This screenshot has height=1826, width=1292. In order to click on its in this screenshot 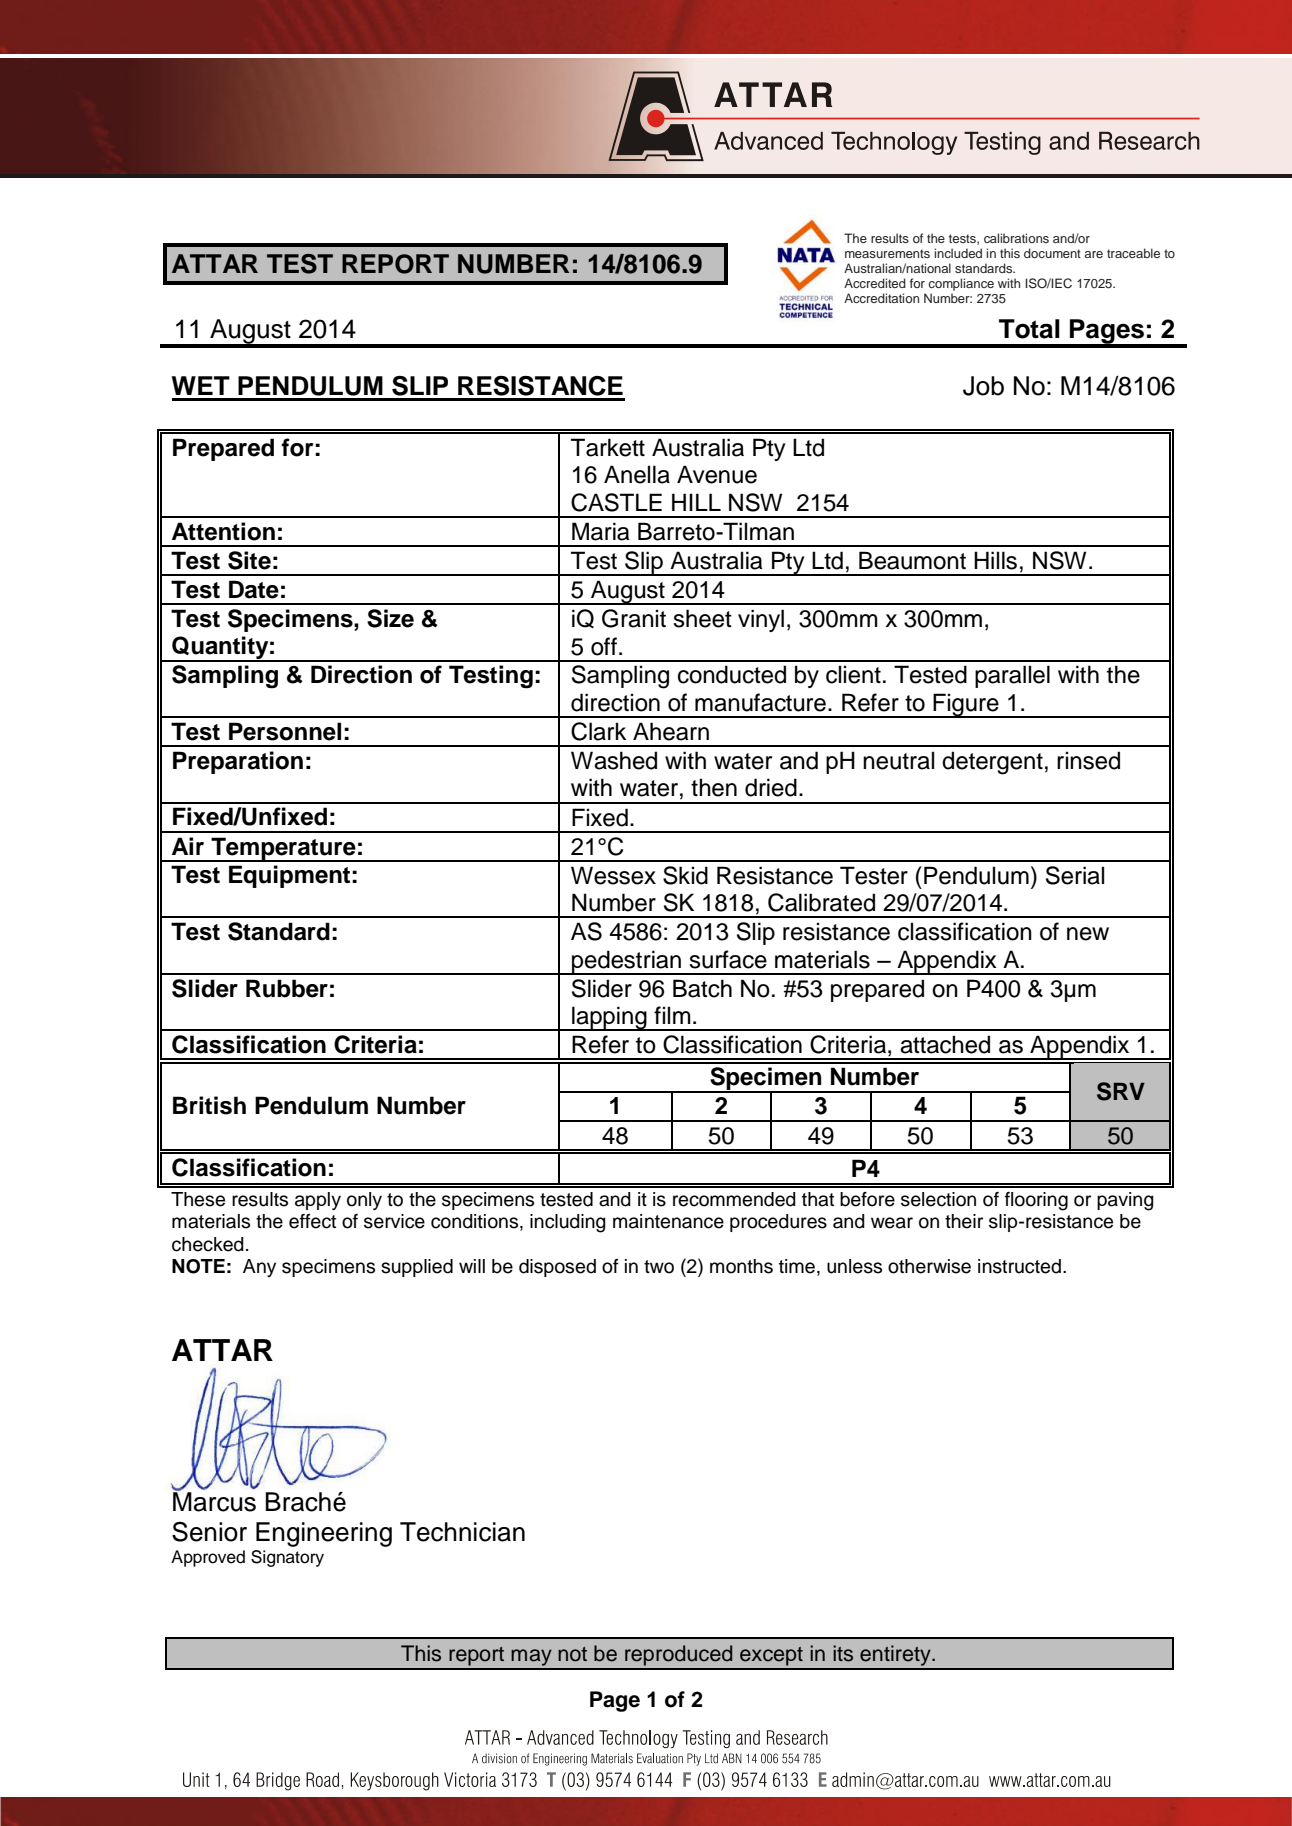, I will do `click(843, 1653)`.
